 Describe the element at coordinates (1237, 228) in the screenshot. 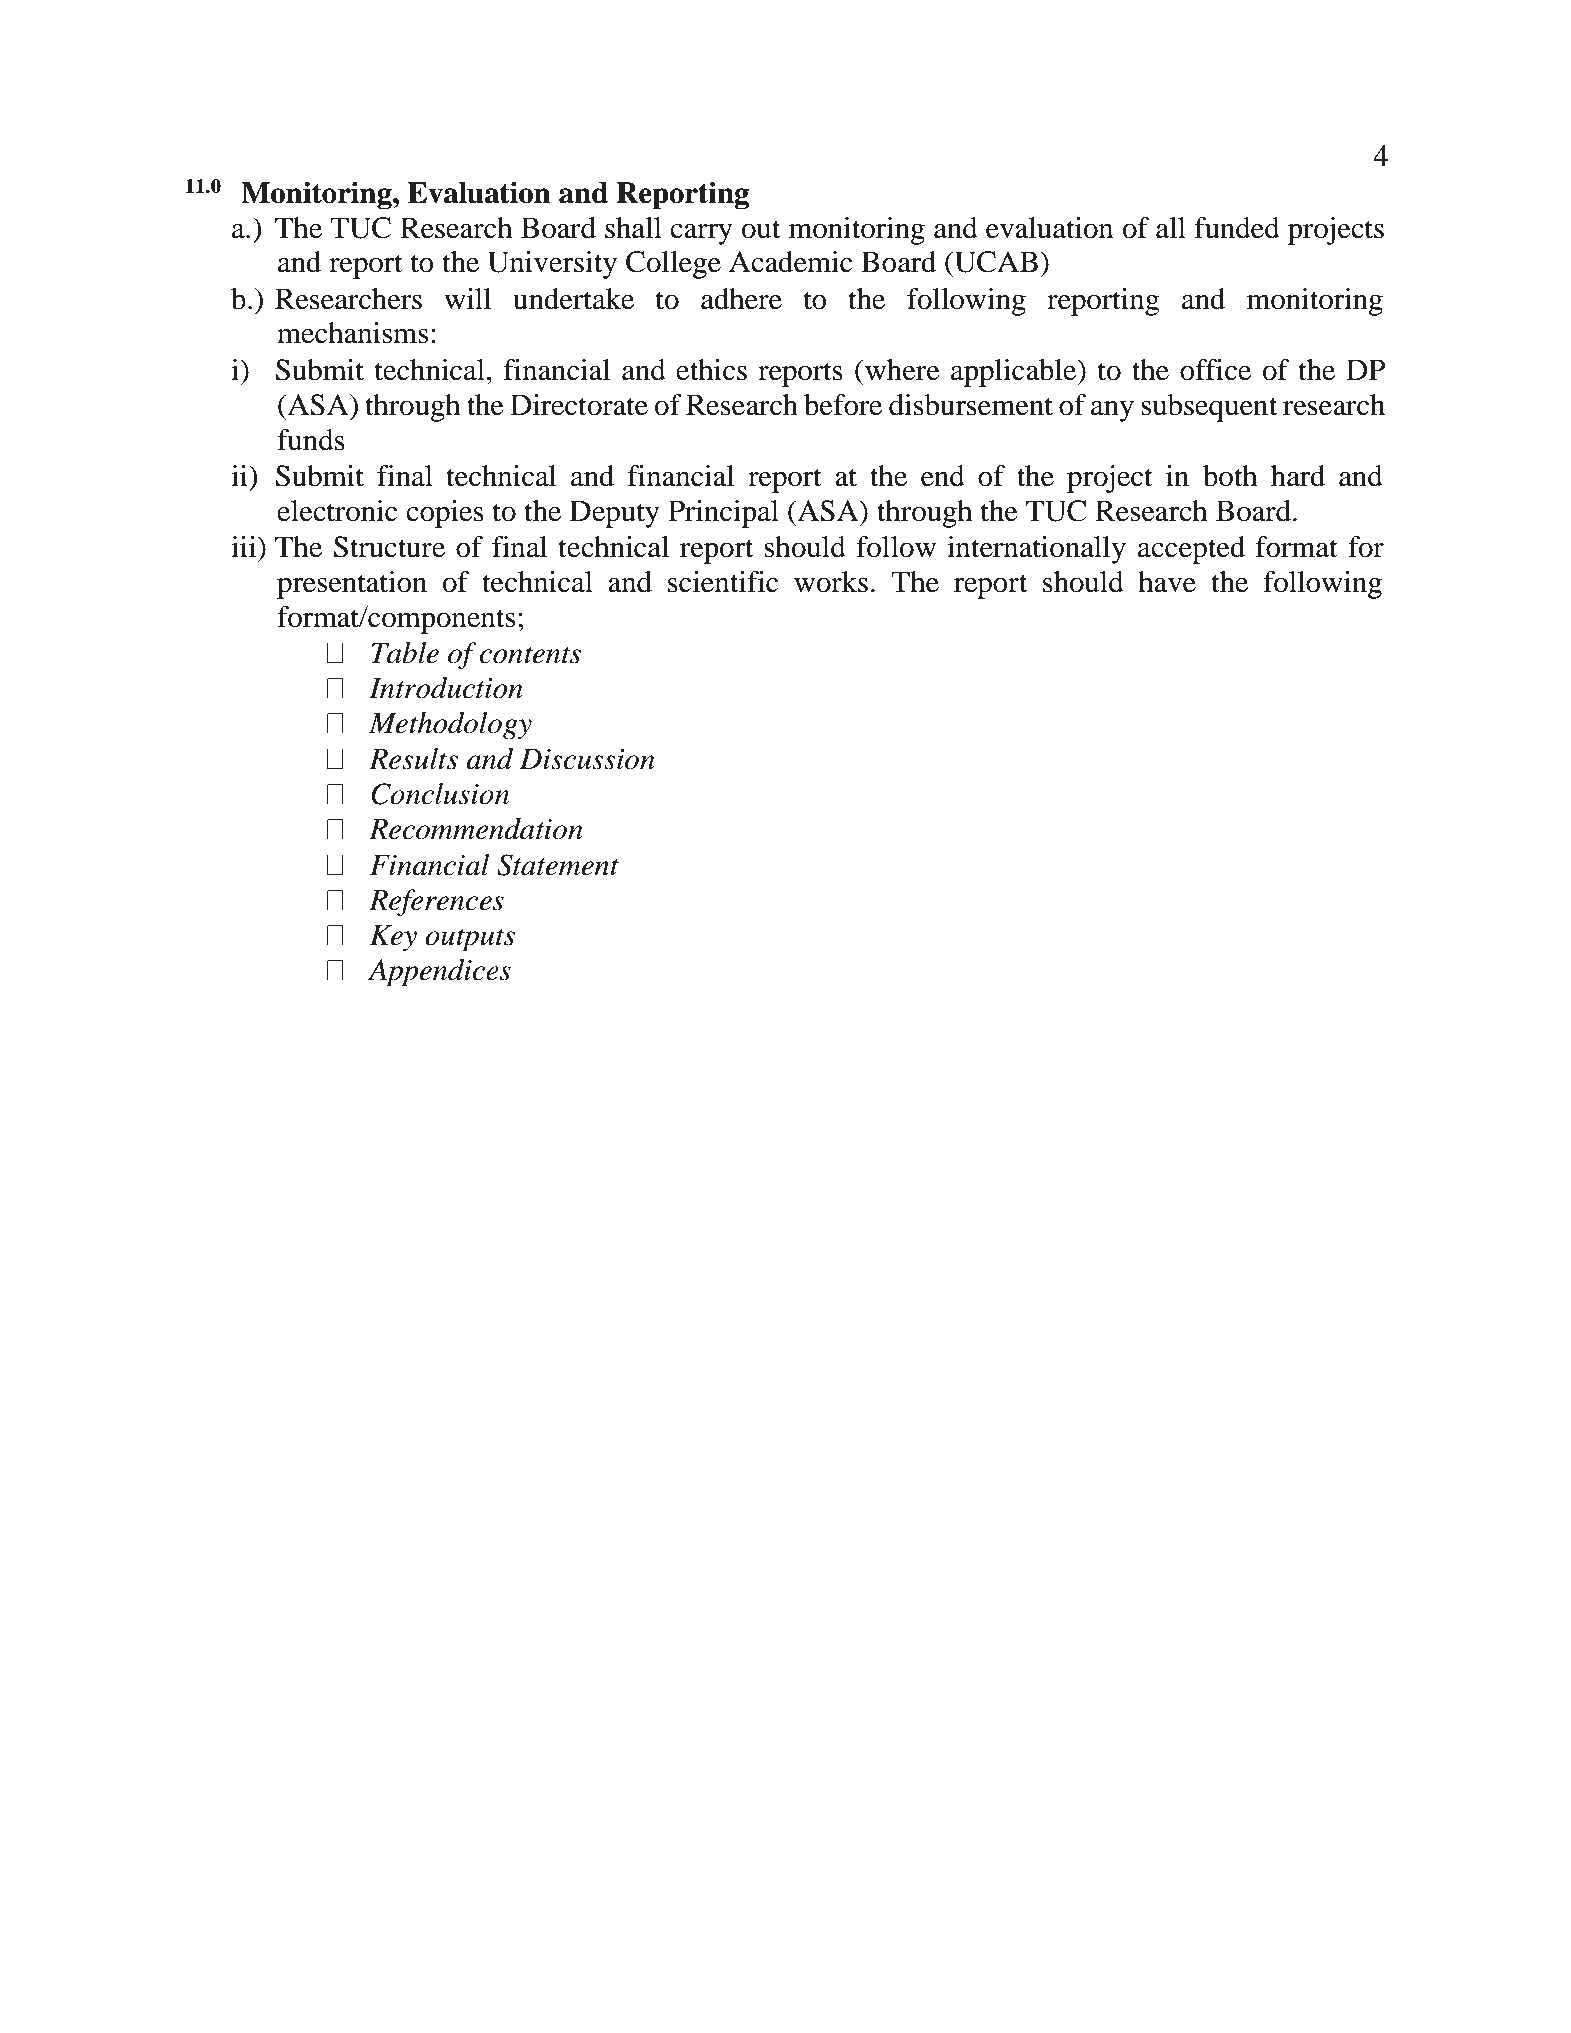

I see `funded` at that location.
